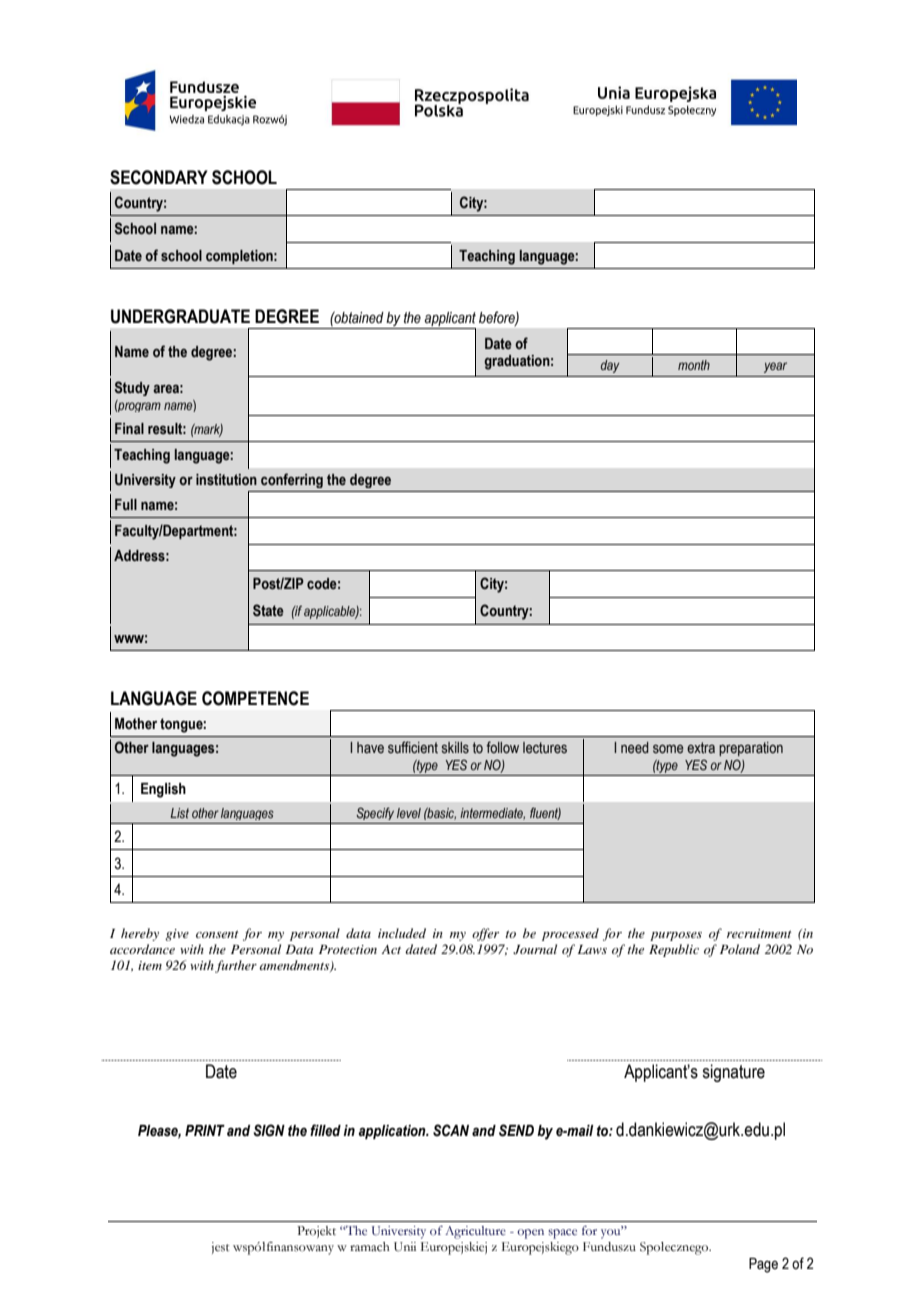  Describe the element at coordinates (268, 610) in the screenshot. I see `State` at that location.
